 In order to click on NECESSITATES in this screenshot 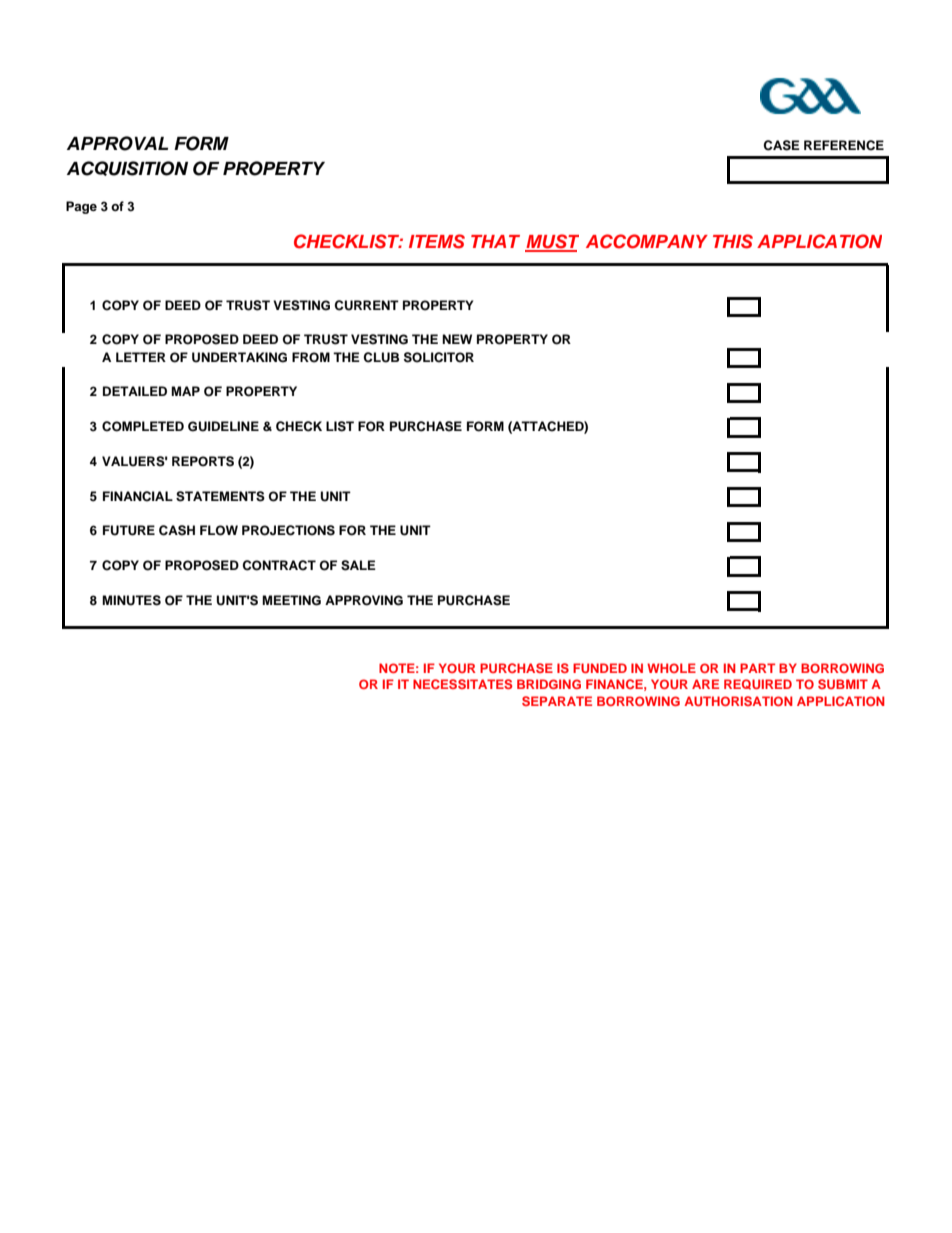, I will do `click(462, 684)`.
